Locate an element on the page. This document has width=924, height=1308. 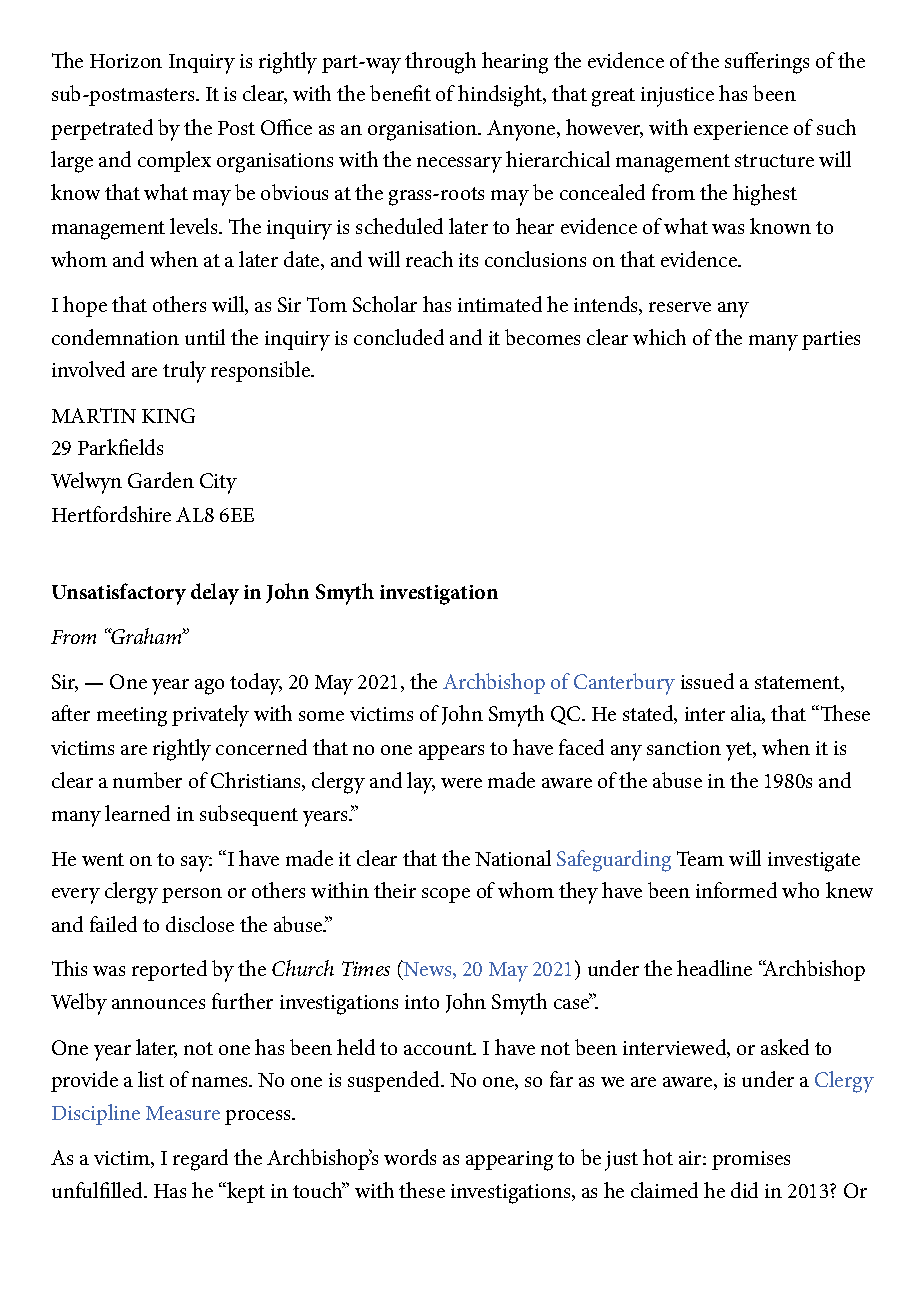
regard is located at coordinates (200, 1160).
